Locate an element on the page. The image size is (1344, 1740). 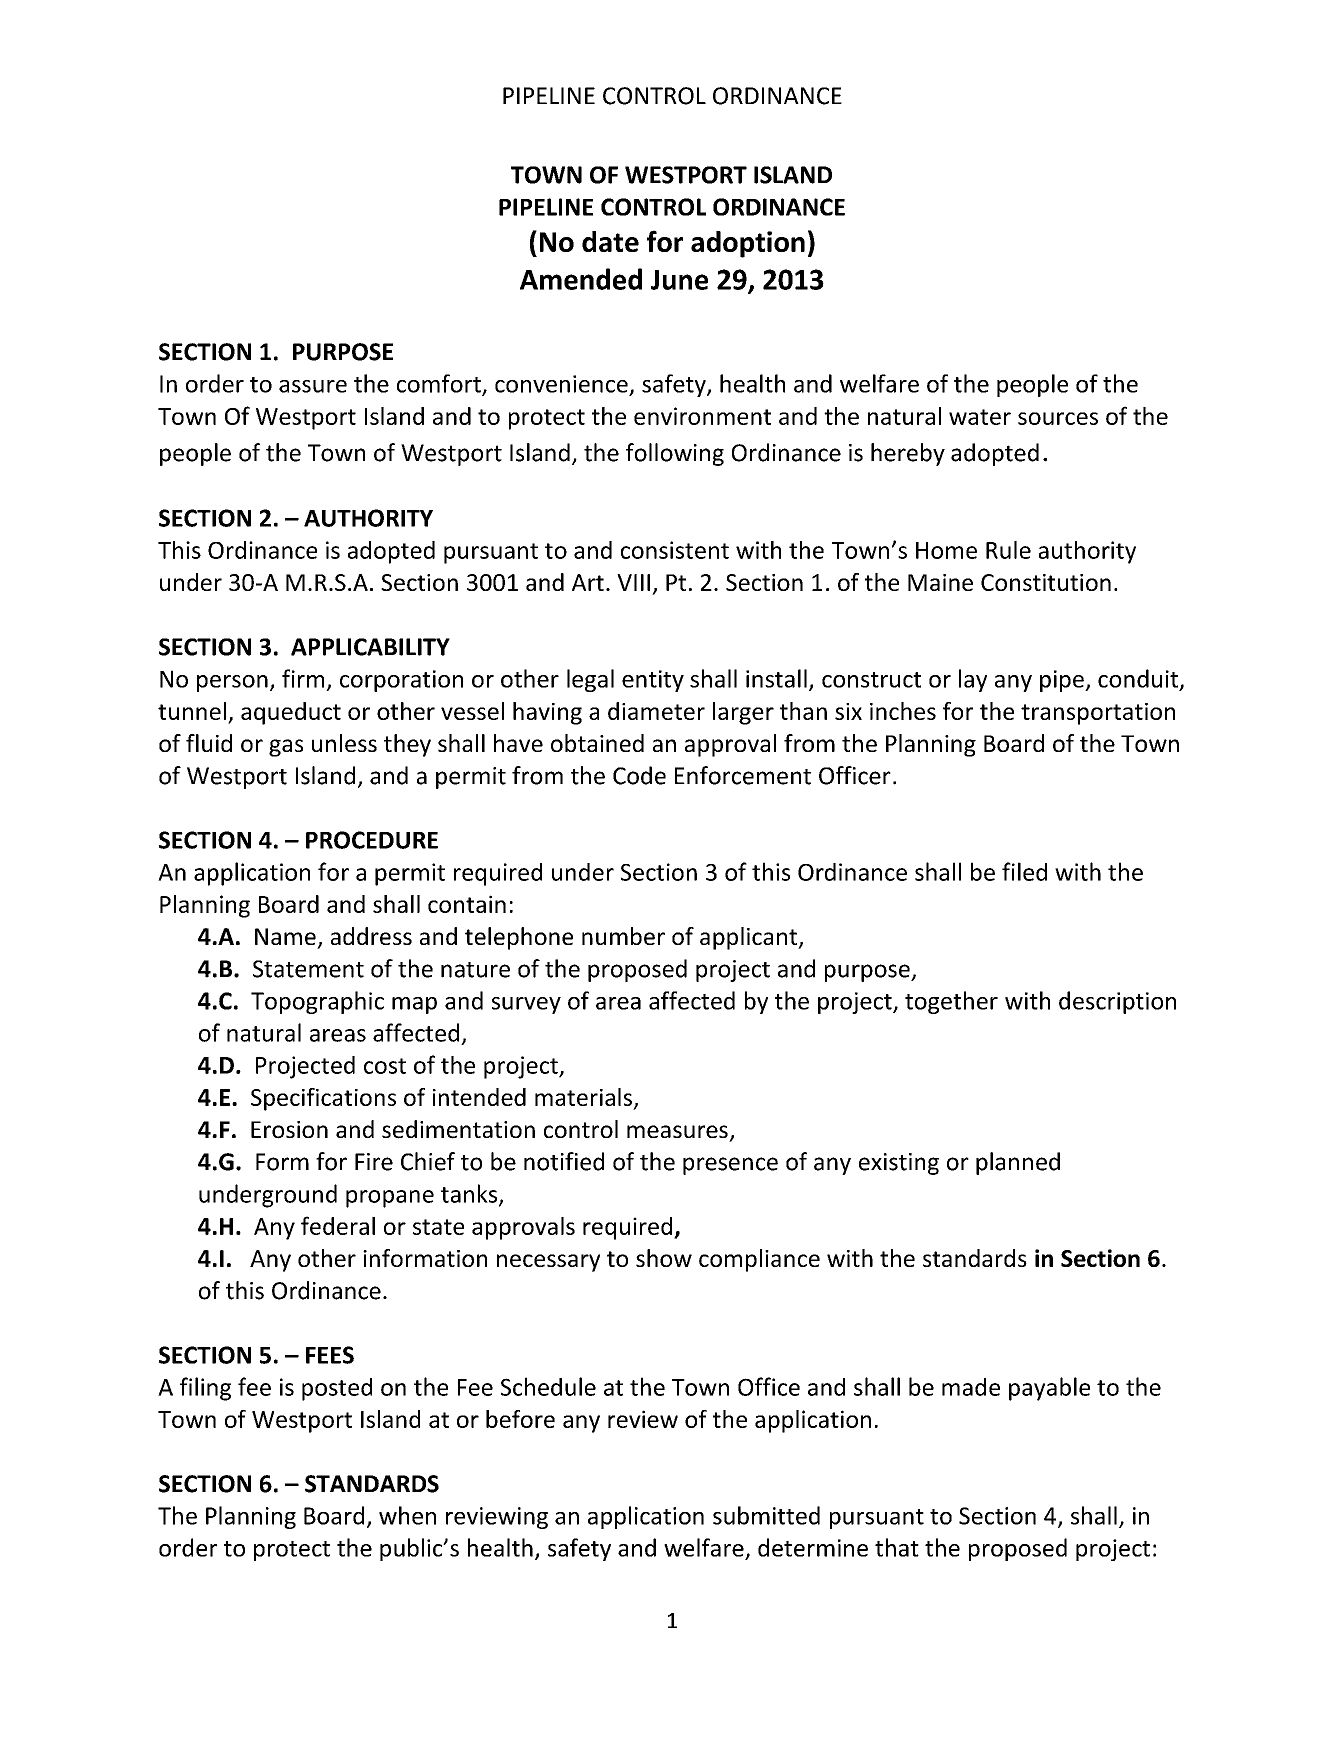
transportation is located at coordinates (1098, 714).
